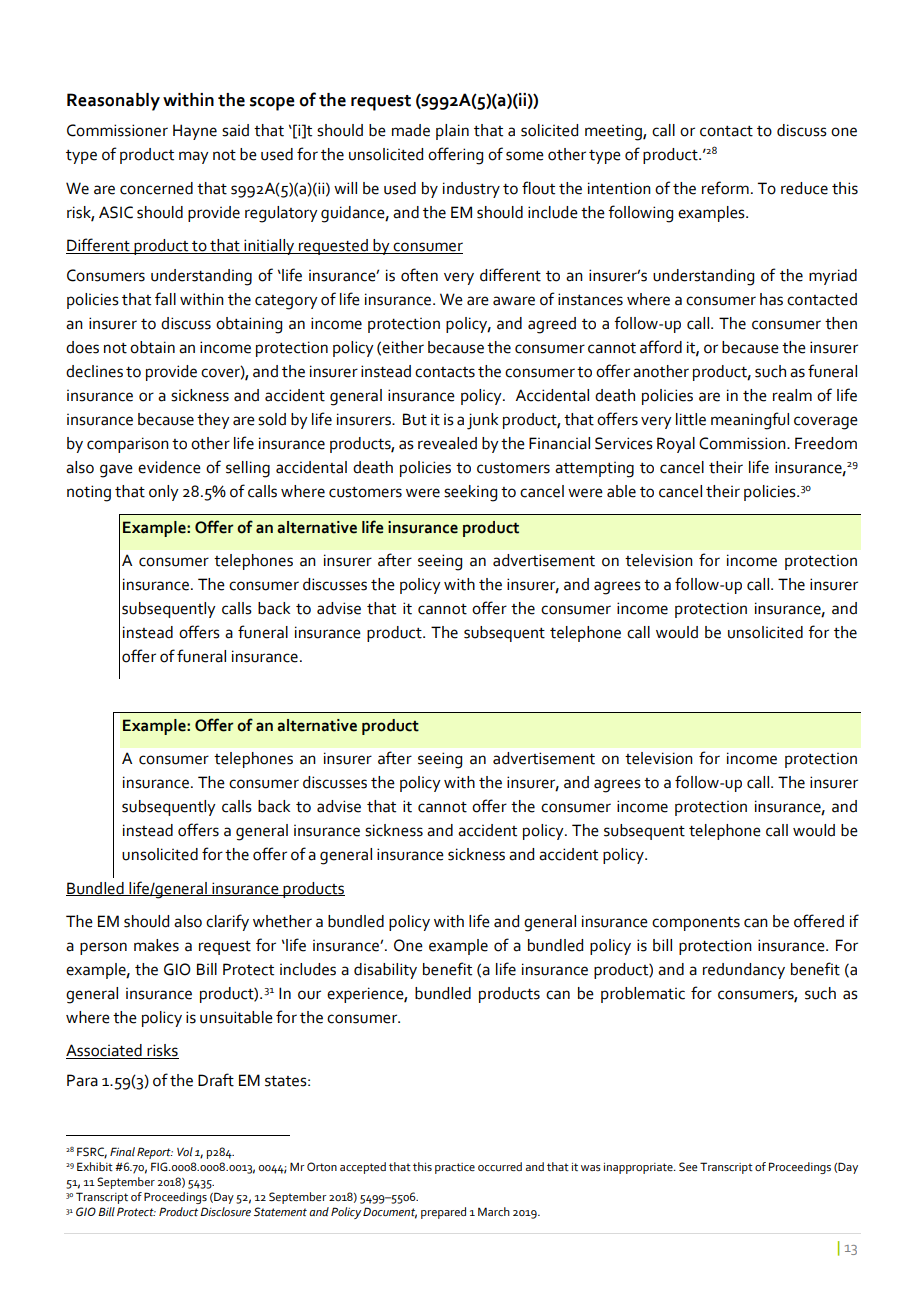 The width and height of the page is (924, 1308). What do you see at coordinates (194, 157) in the page?
I see `may` at bounding box center [194, 157].
